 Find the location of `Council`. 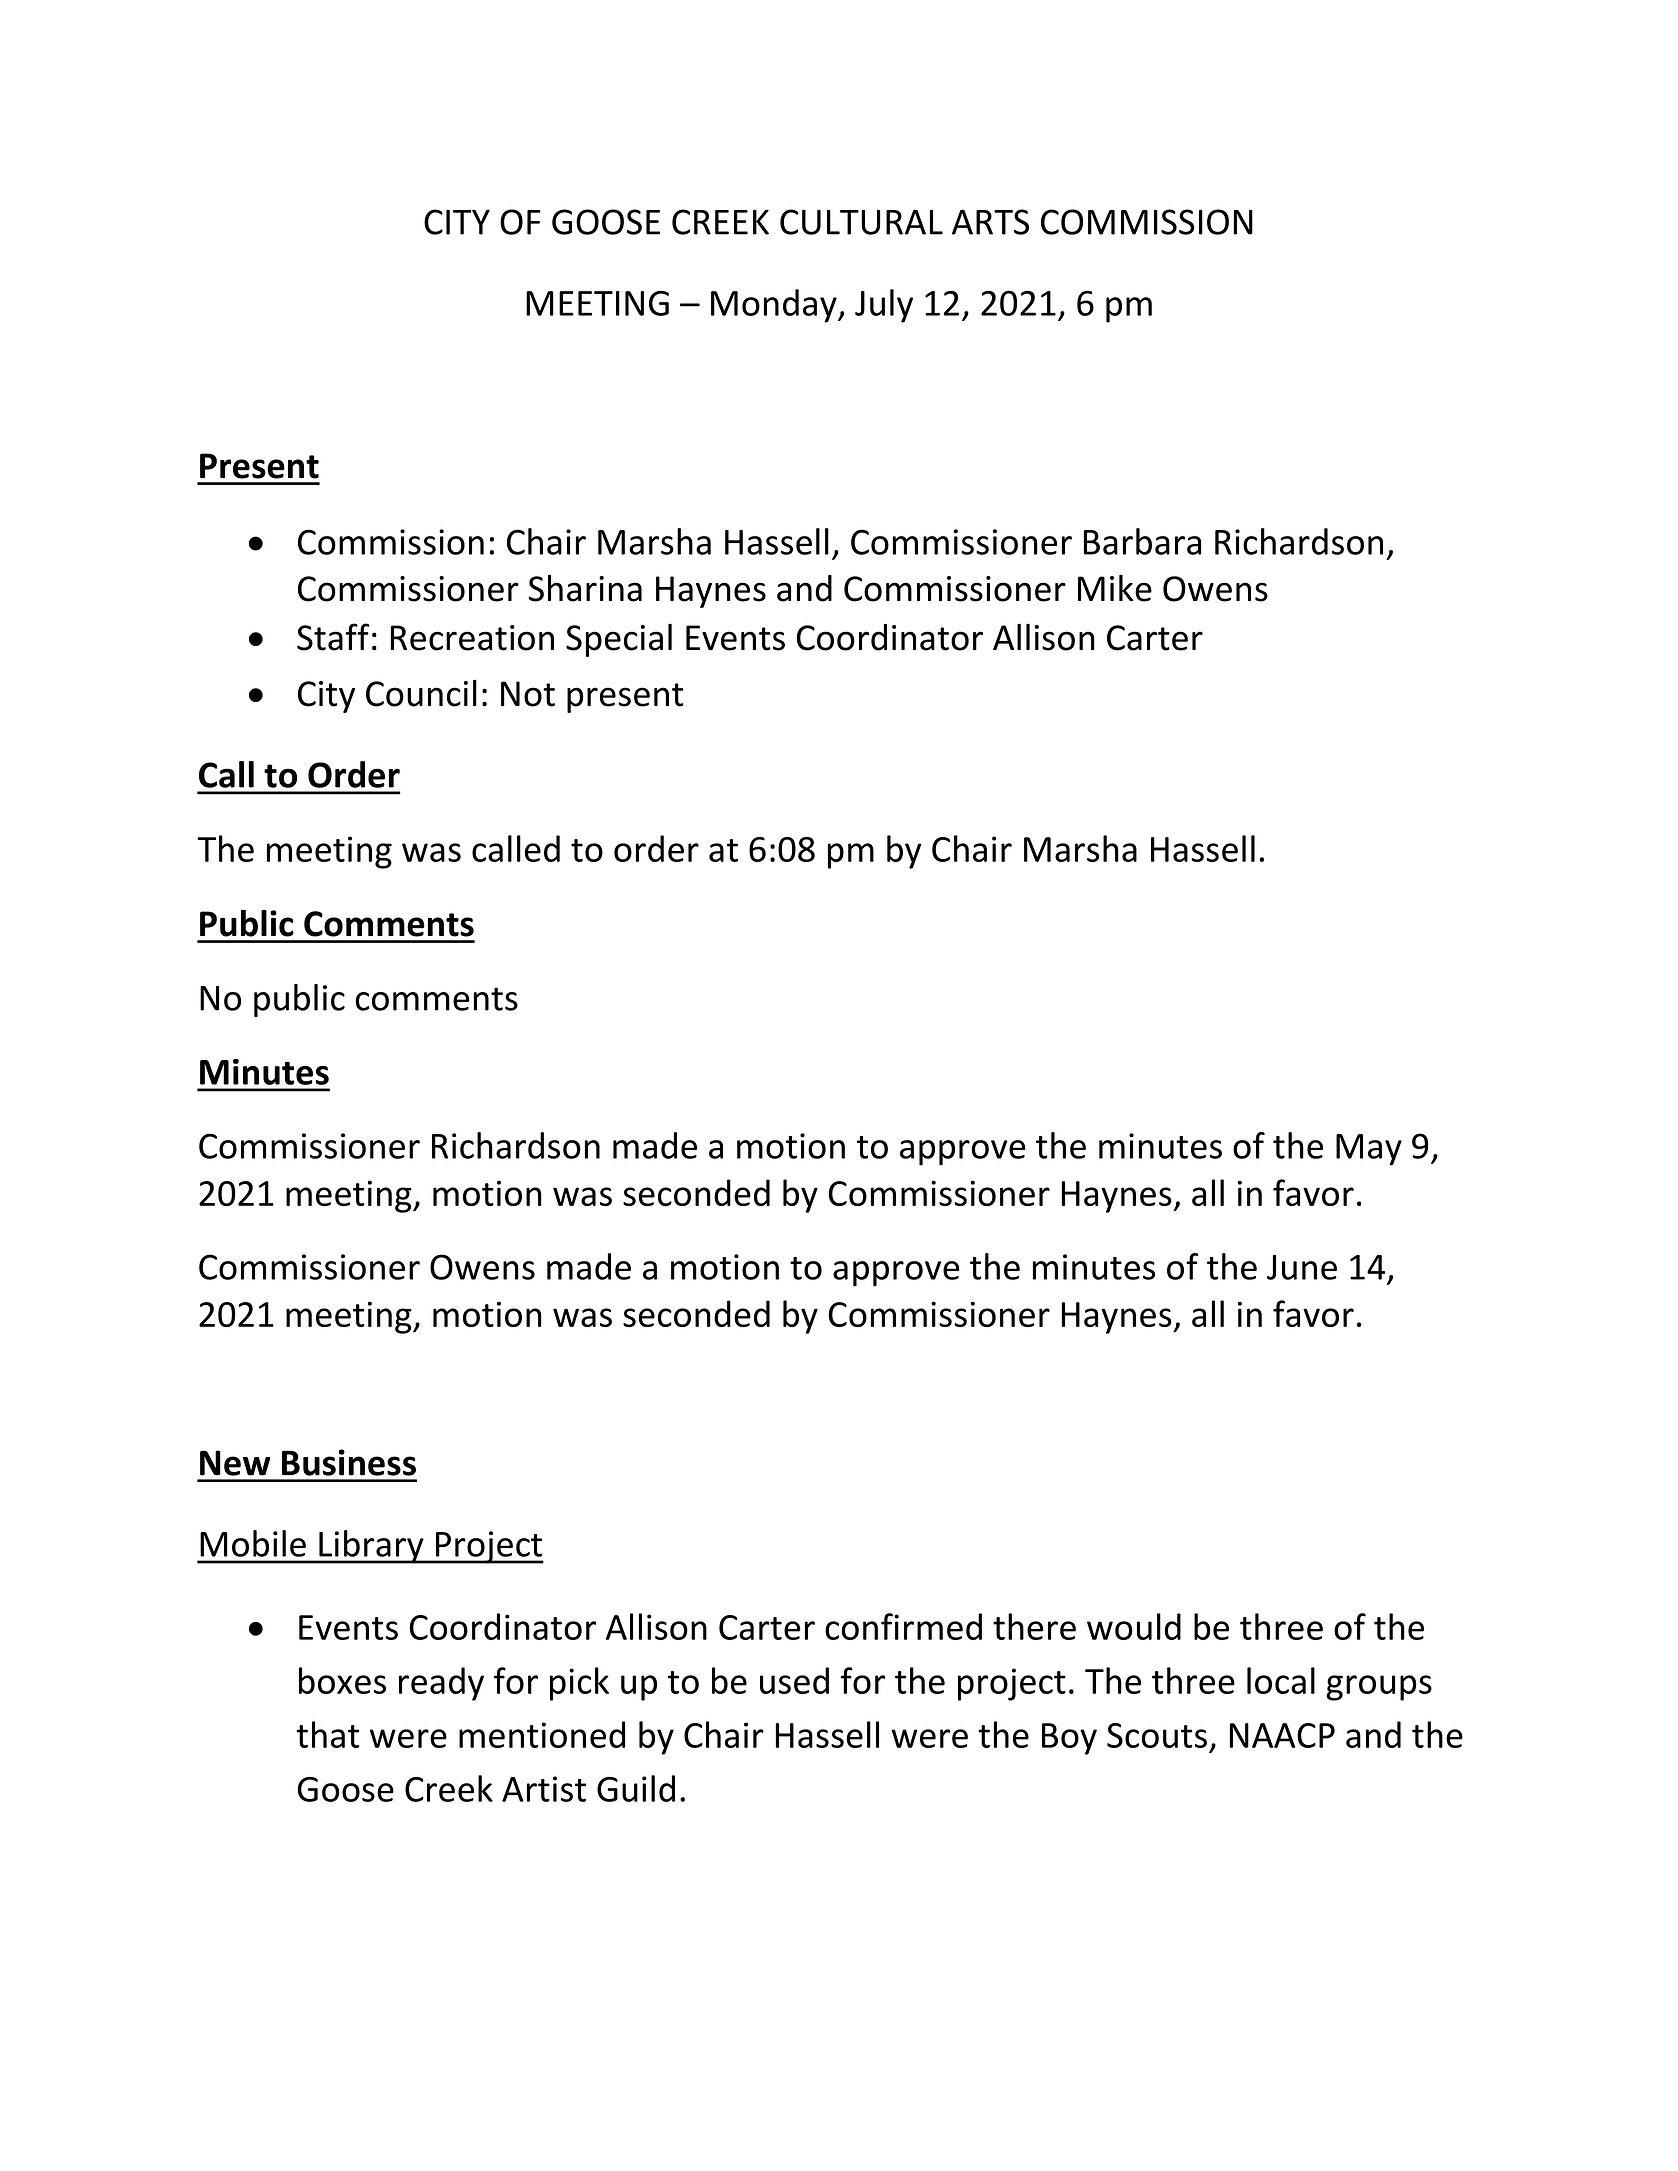

Council is located at coordinates (421, 693).
